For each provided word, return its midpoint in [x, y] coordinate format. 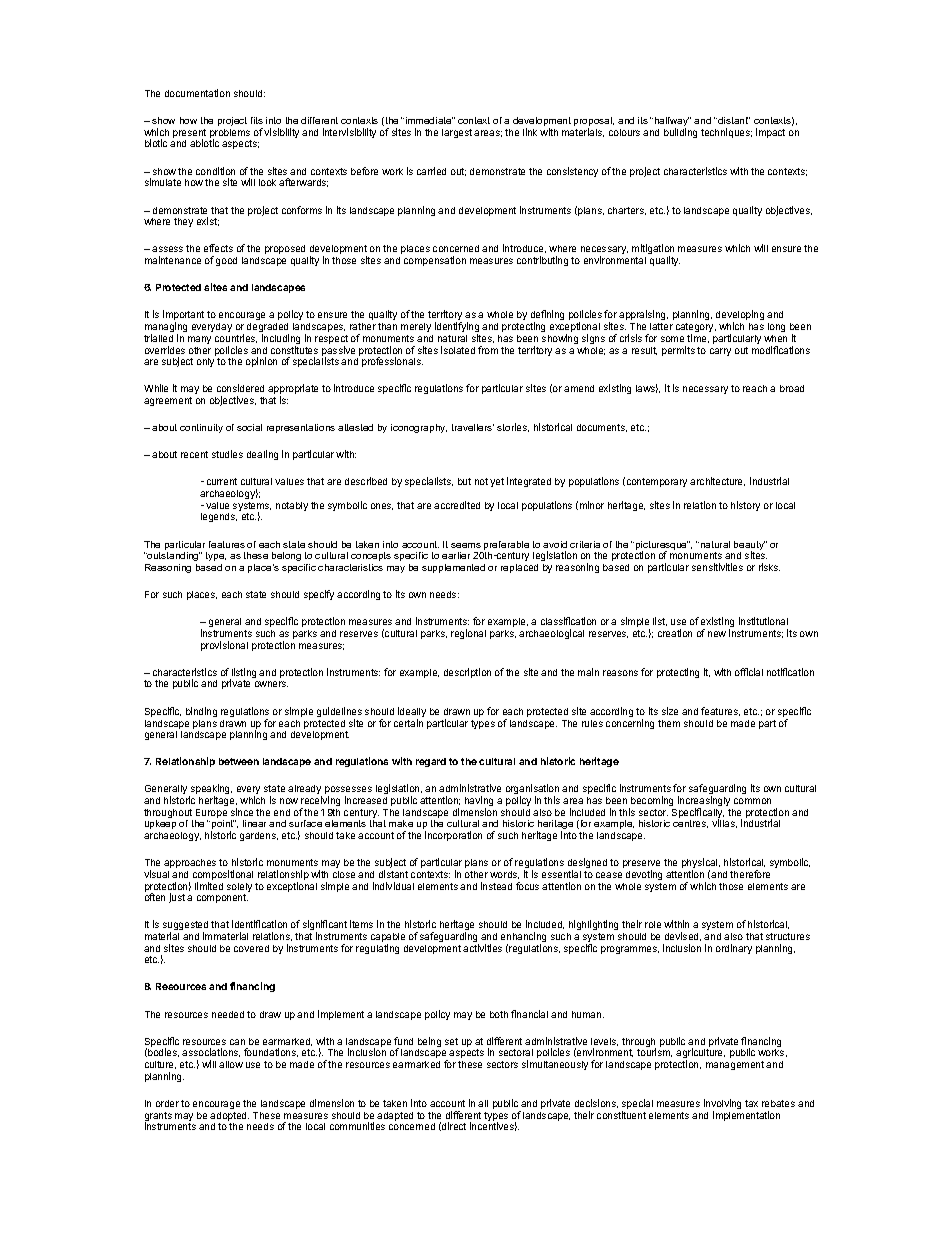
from [488, 350]
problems [230, 135]
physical [701, 864]
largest [457, 133]
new [717, 634]
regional [468, 634]
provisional [224, 646]
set [451, 1041]
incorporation [453, 836]
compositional [223, 876]
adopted [229, 1118]
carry [720, 352]
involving [722, 1105]
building [680, 133]
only [205, 362]
